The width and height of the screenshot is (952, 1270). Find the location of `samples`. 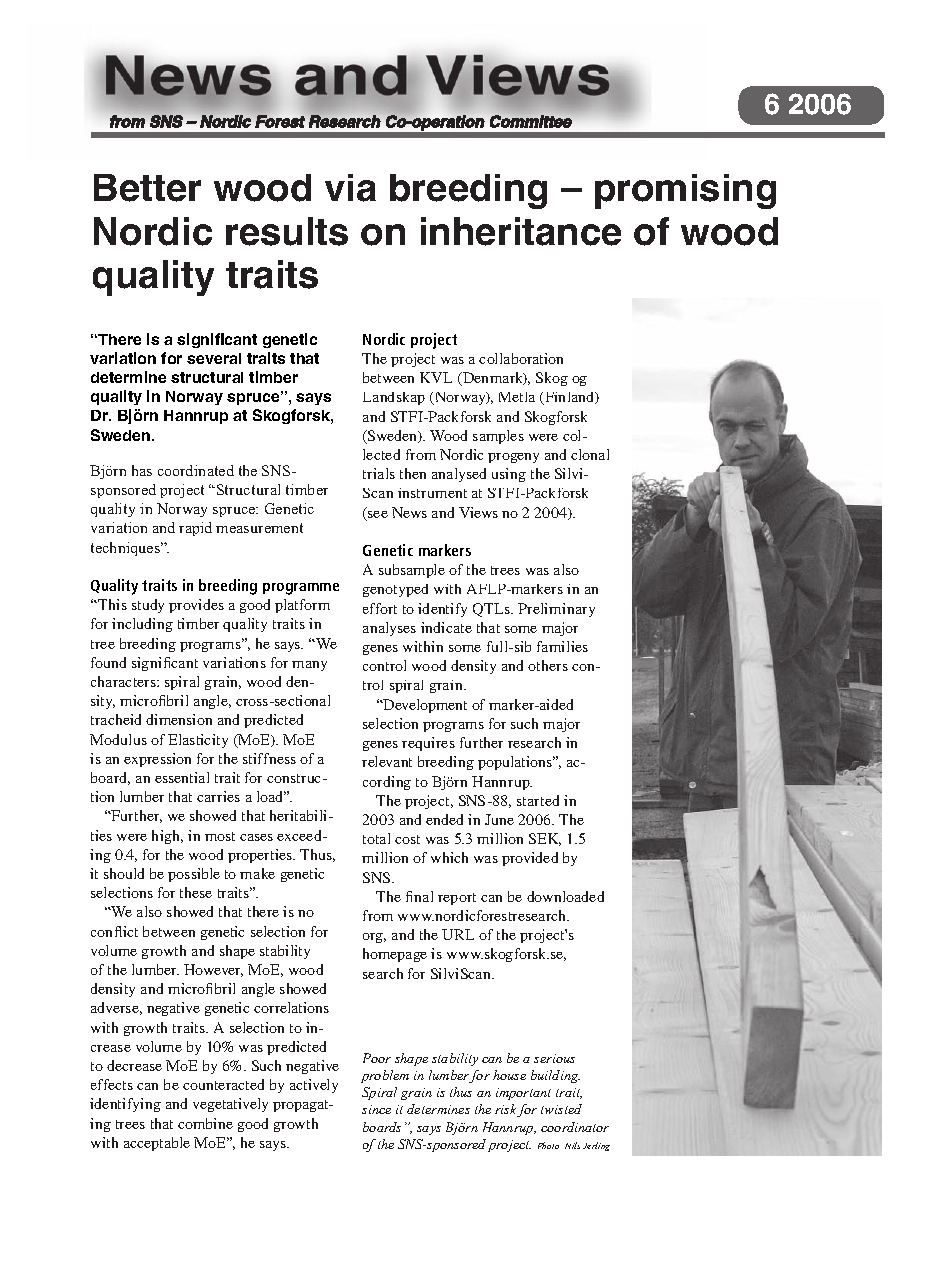

samples is located at coordinates (498, 437).
